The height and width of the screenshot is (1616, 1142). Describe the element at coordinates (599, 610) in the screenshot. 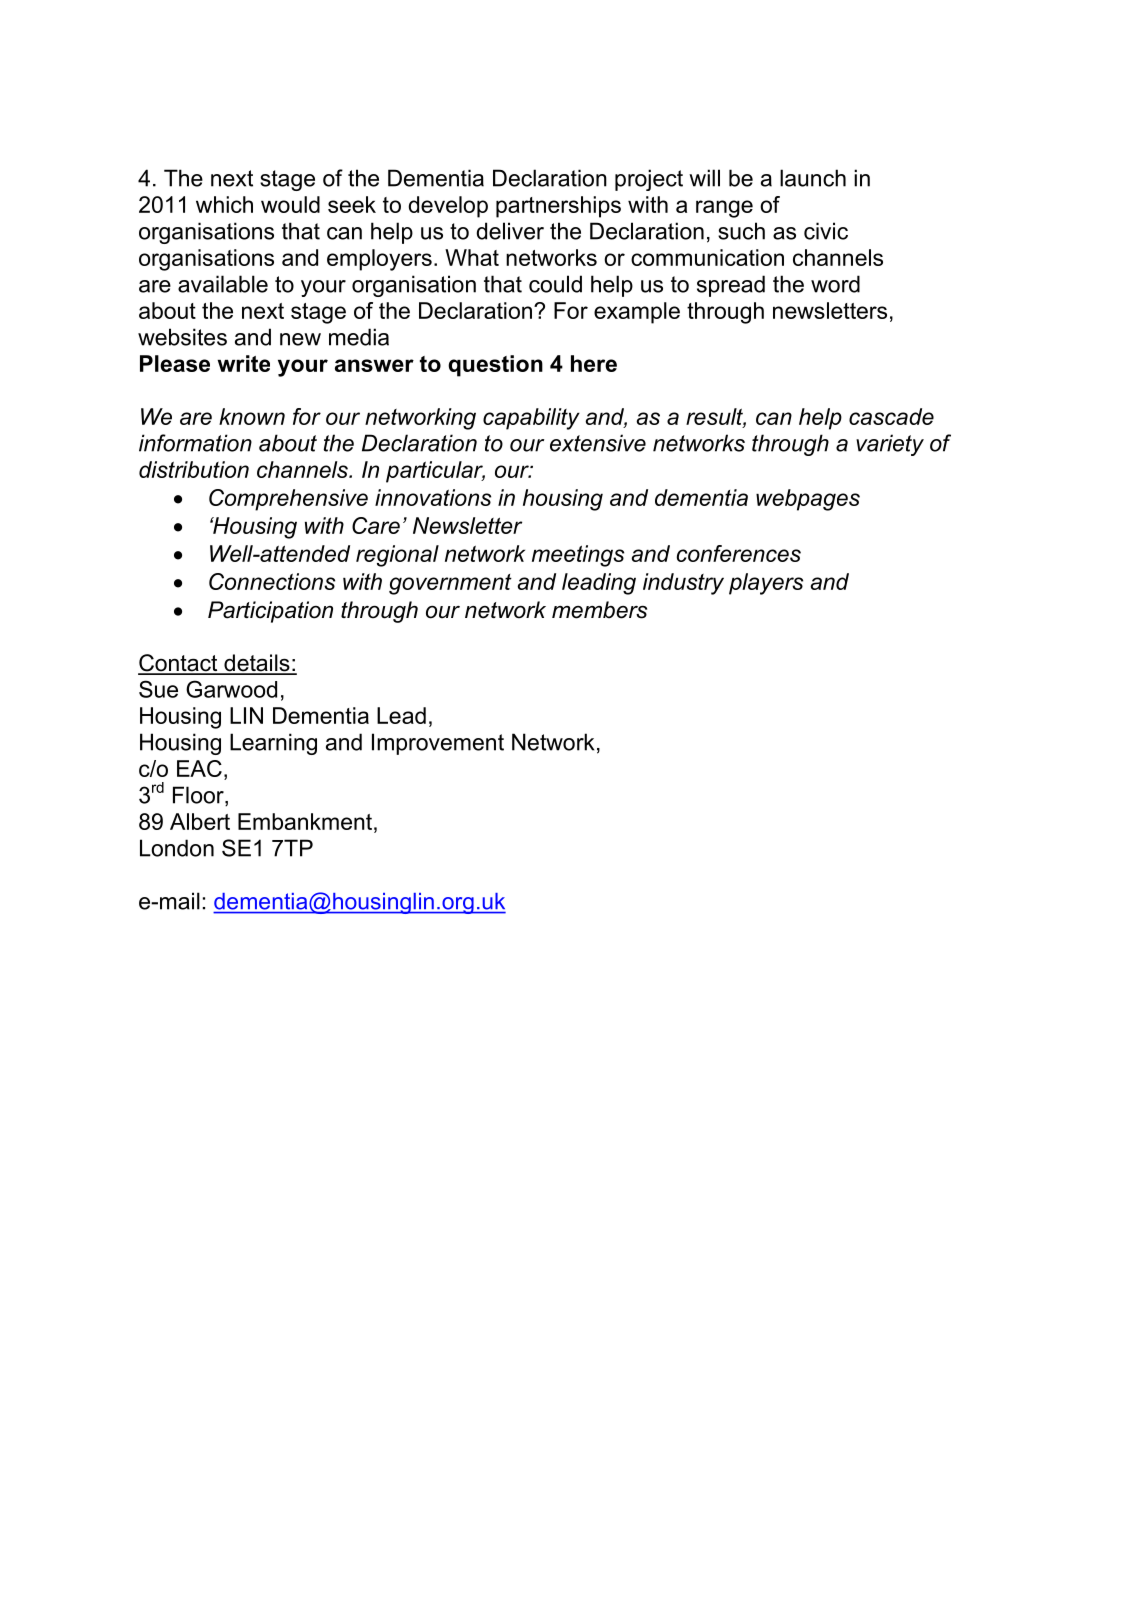

I see `members` at that location.
